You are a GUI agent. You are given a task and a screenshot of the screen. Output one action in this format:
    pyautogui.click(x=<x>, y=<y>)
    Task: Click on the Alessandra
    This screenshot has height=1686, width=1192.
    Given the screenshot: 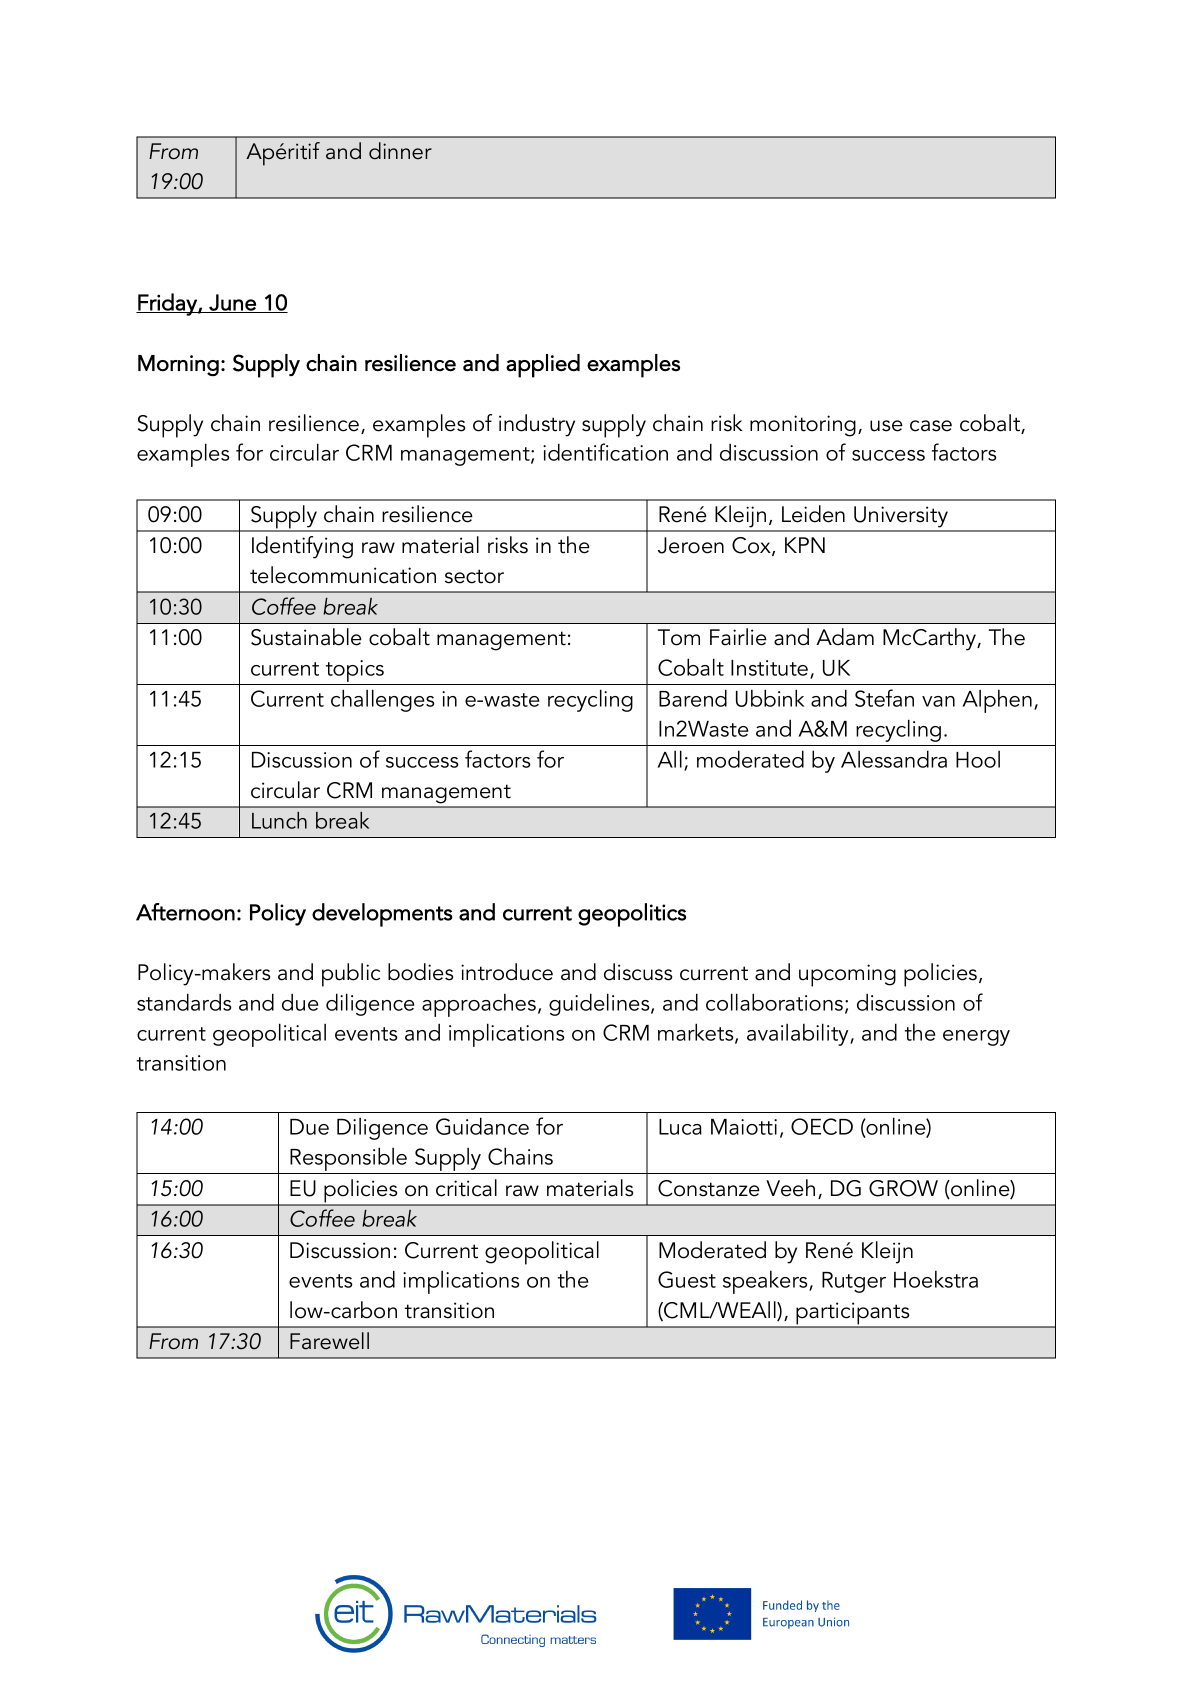 What is the action you would take?
    pyautogui.click(x=894, y=759)
